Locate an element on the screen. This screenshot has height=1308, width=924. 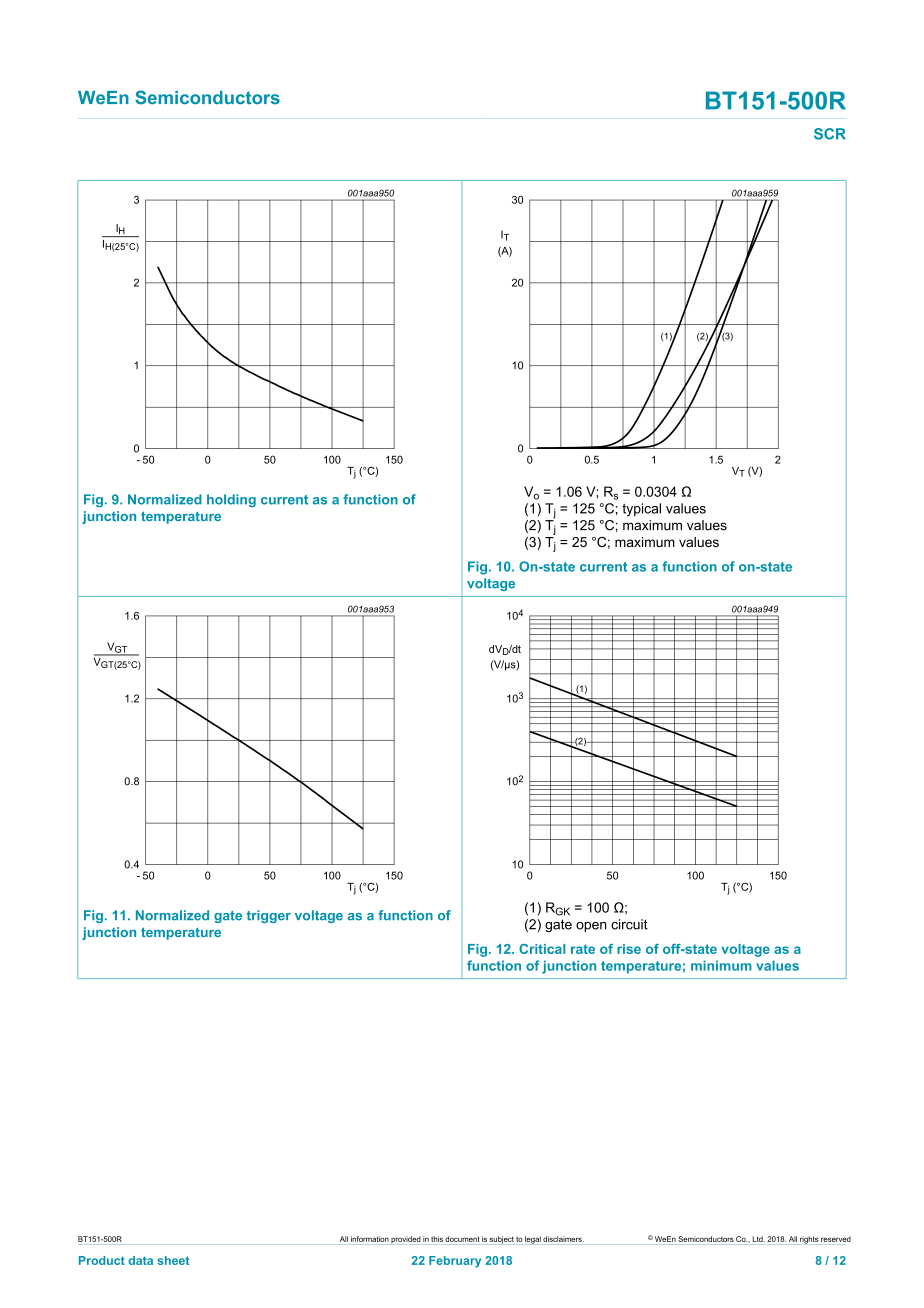
typical is located at coordinates (641, 510).
